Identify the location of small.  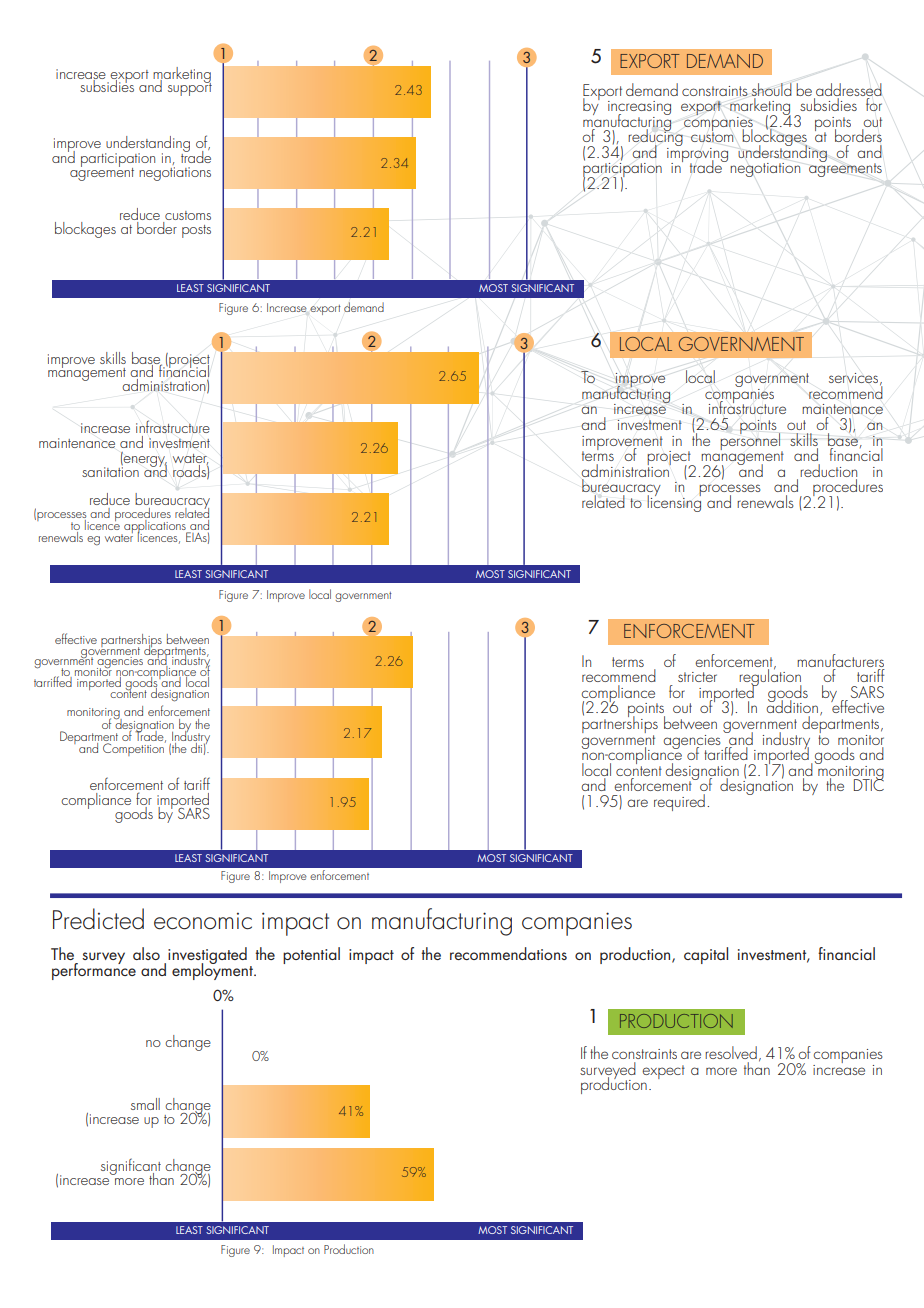
(145, 1104).
